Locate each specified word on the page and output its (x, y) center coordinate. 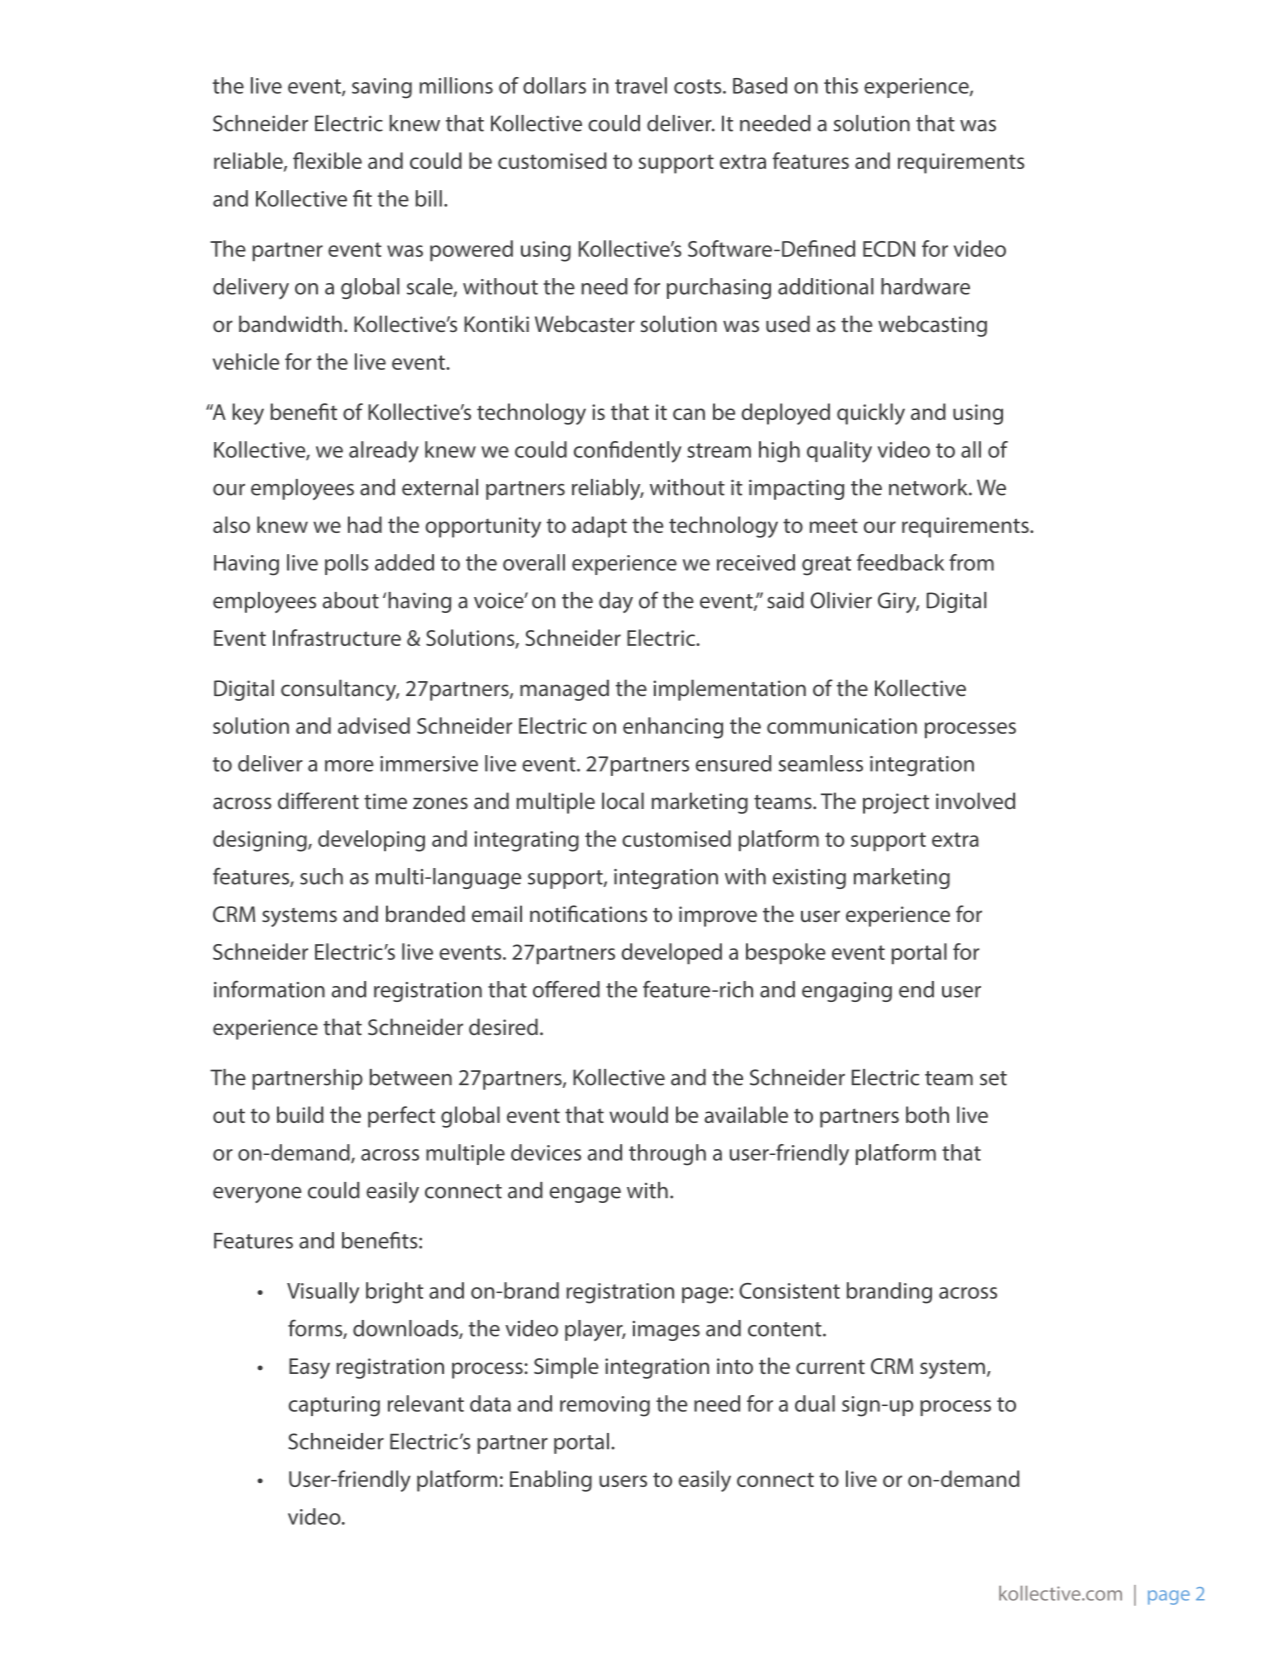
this (841, 85)
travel (641, 85)
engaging (847, 992)
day (616, 602)
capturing (334, 1406)
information (269, 989)
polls (347, 564)
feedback (900, 562)
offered (566, 989)
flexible (327, 160)
